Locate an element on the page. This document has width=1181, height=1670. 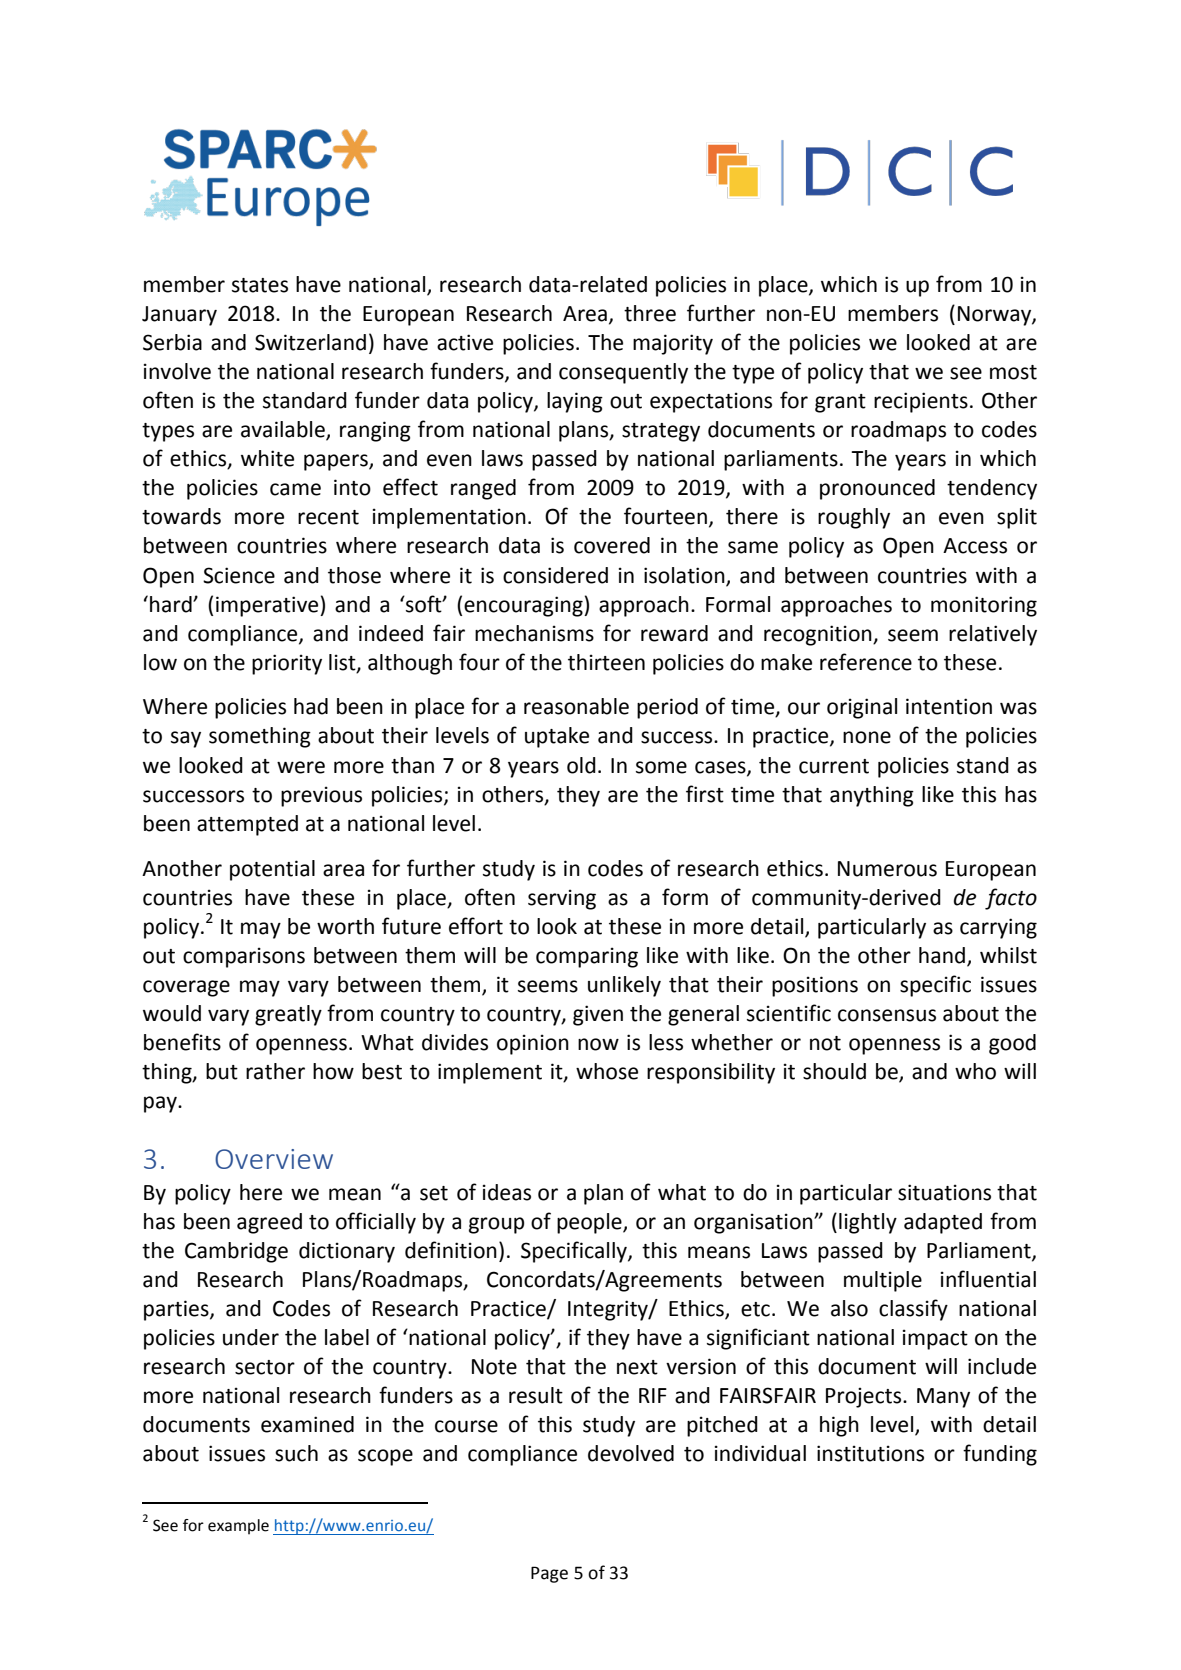
comparisons is located at coordinates (244, 957).
